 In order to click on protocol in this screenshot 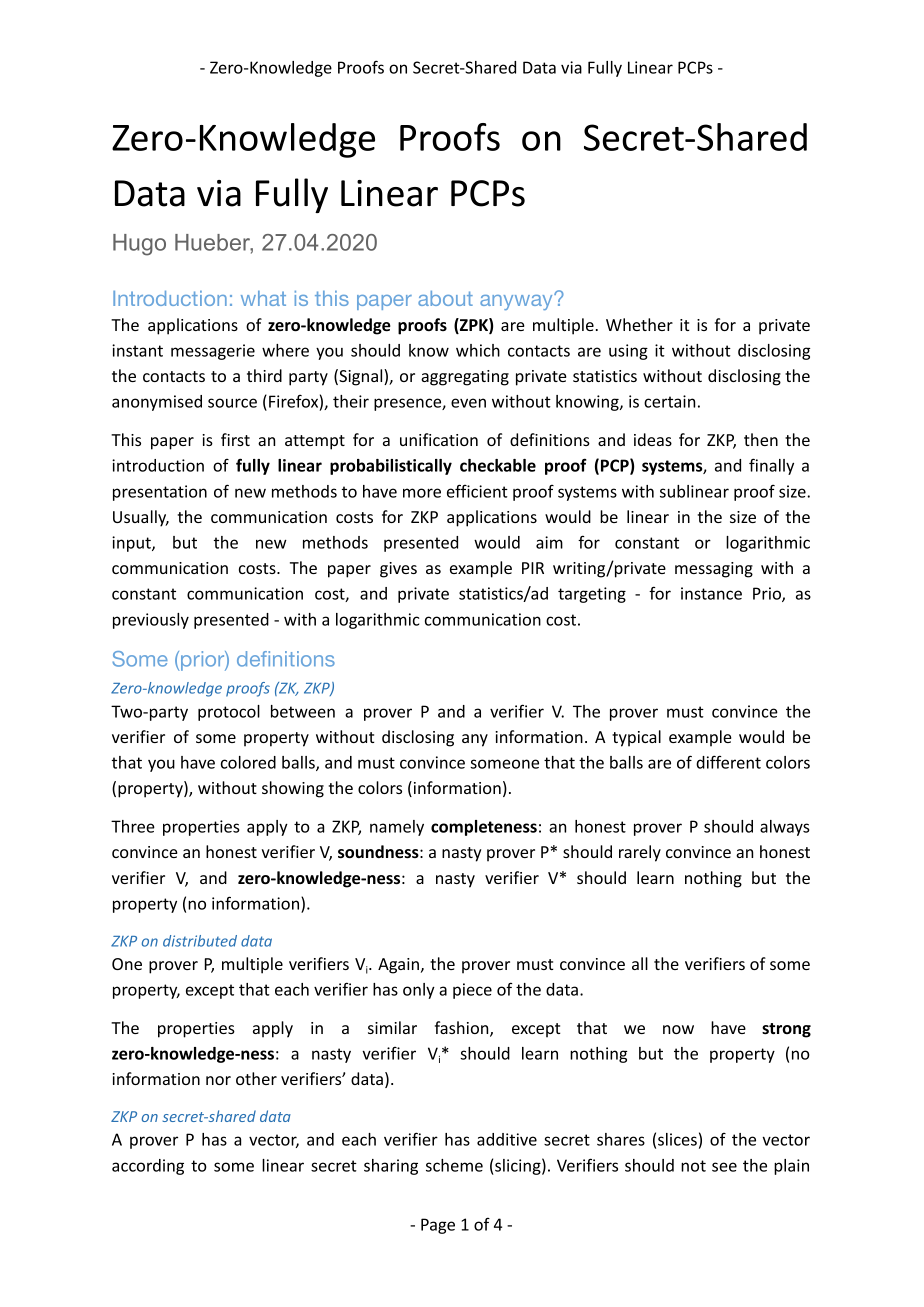, I will do `click(229, 713)`.
